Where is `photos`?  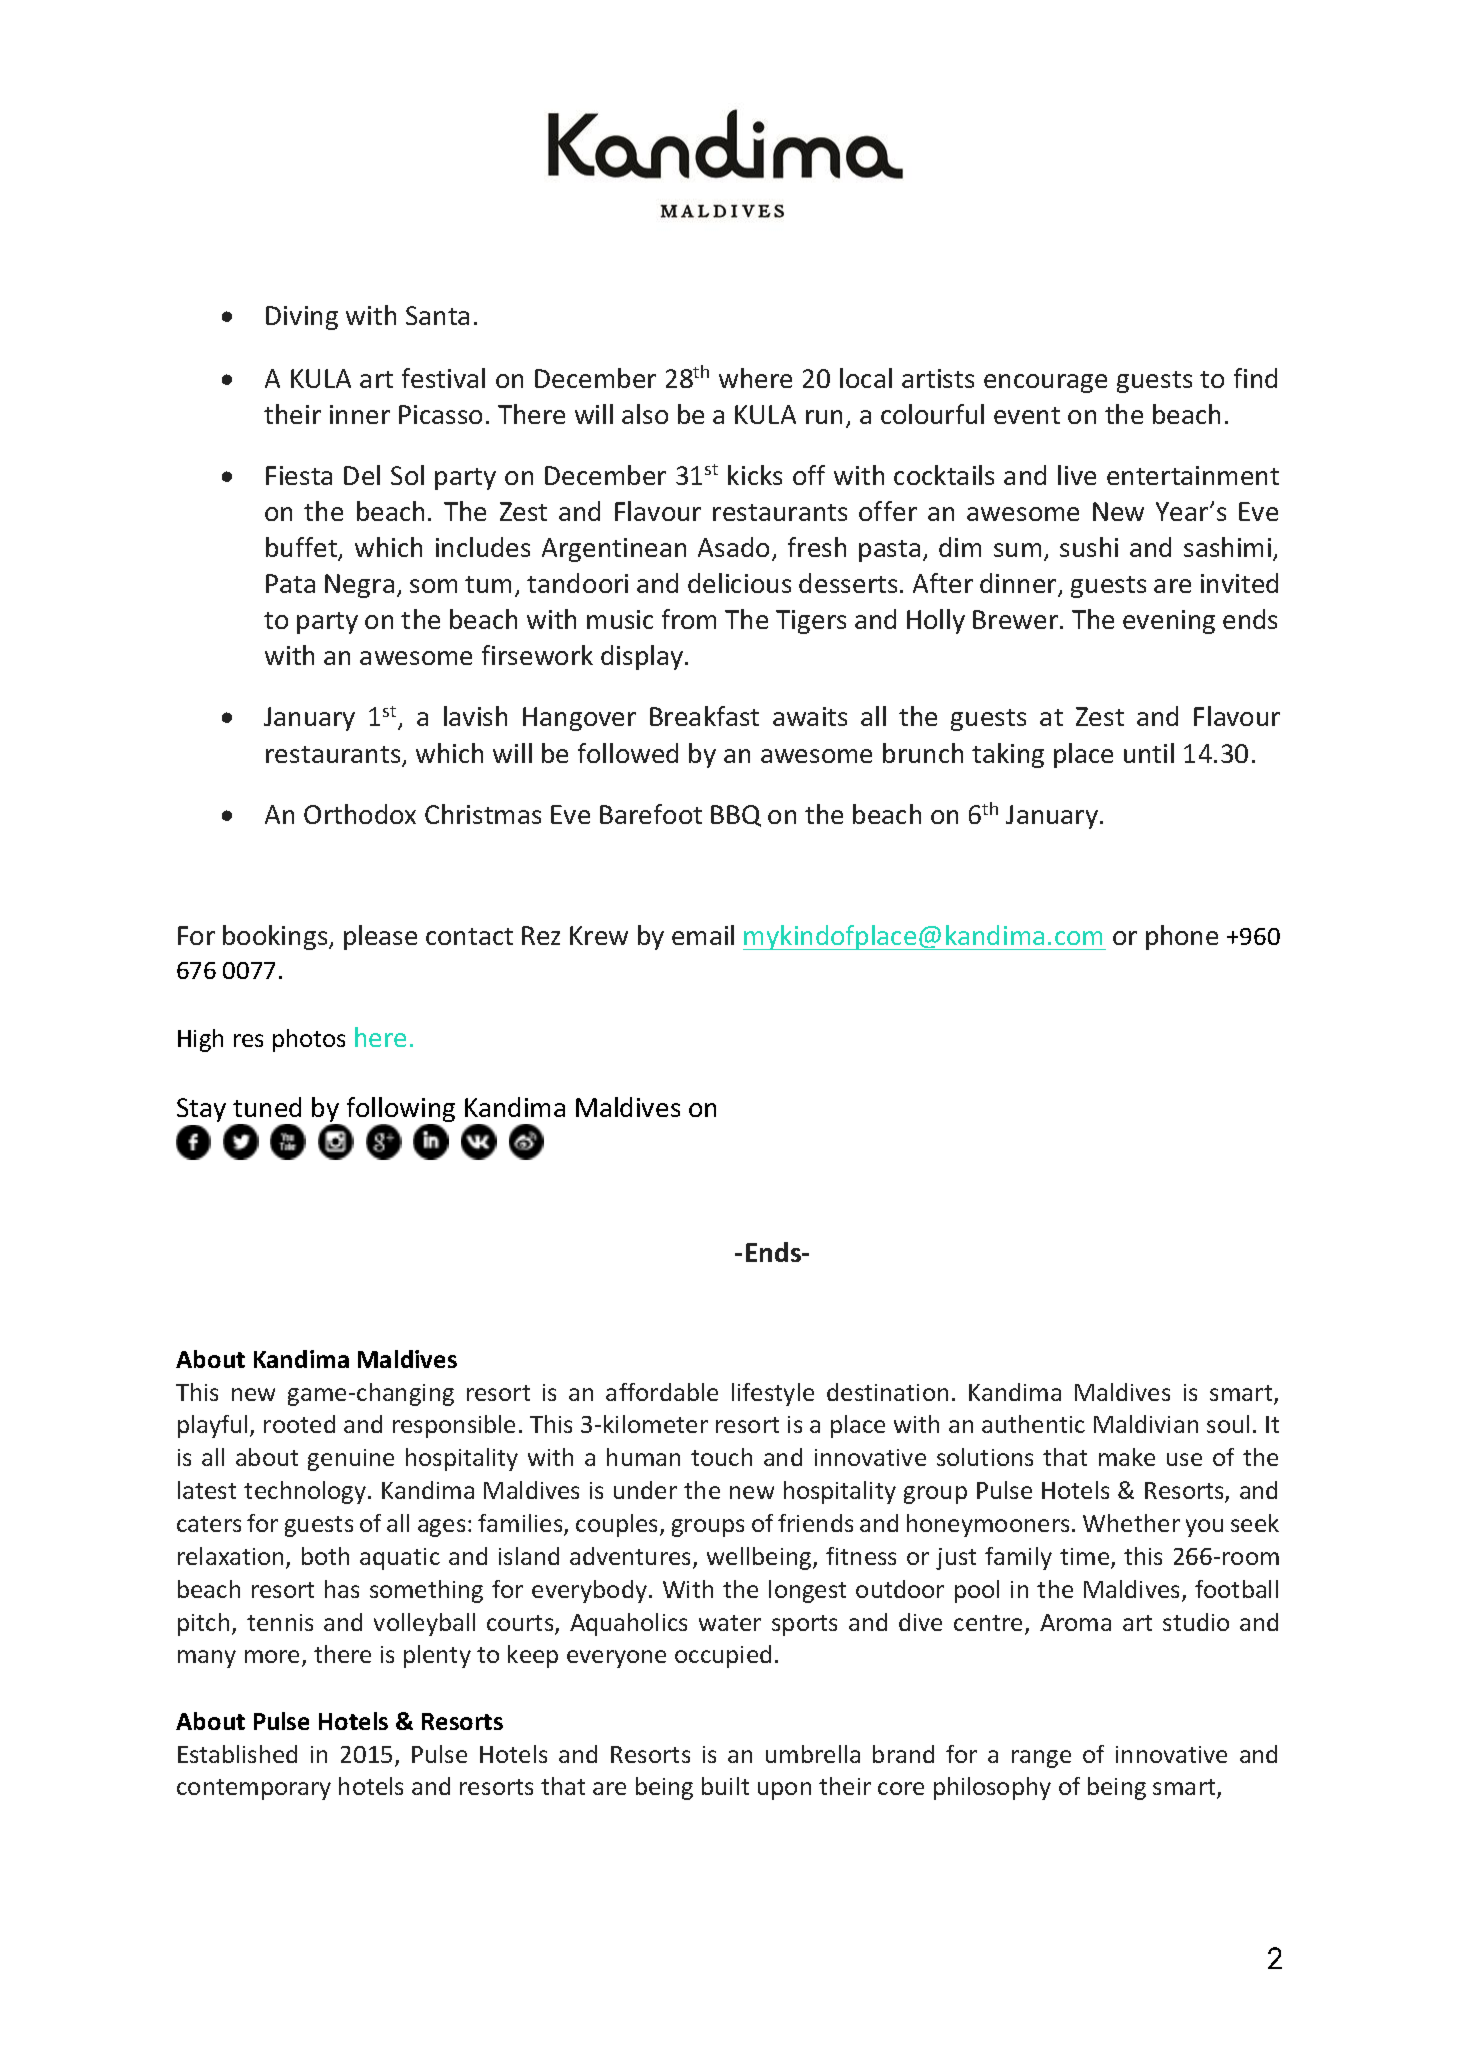
photos is located at coordinates (309, 1040).
